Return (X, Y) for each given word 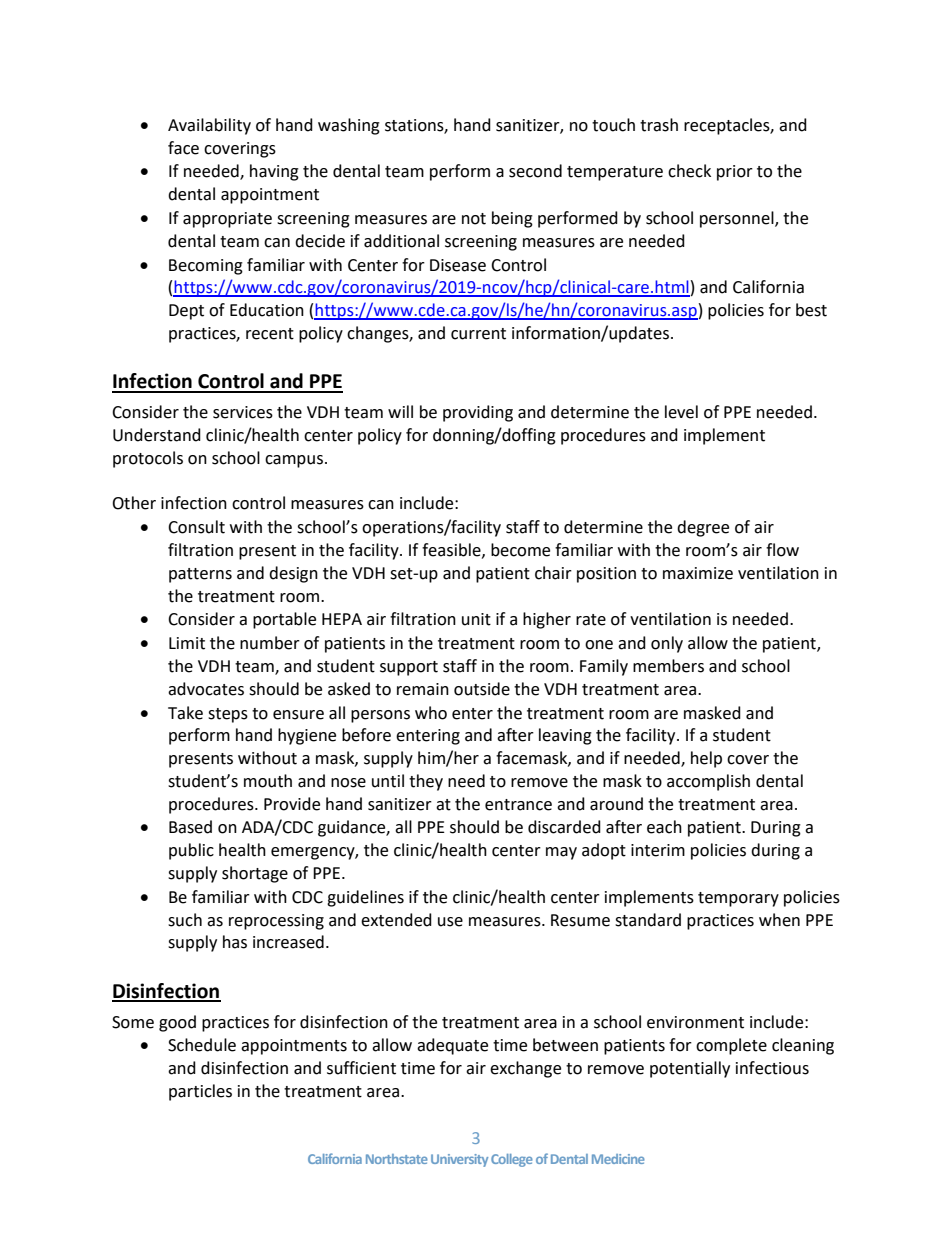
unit (476, 619)
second (535, 171)
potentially (690, 1069)
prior (735, 173)
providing (478, 413)
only (667, 644)
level (681, 412)
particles (200, 1092)
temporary (738, 899)
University (459, 1160)
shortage (255, 874)
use (450, 922)
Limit (187, 643)
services (243, 412)
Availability (209, 126)
